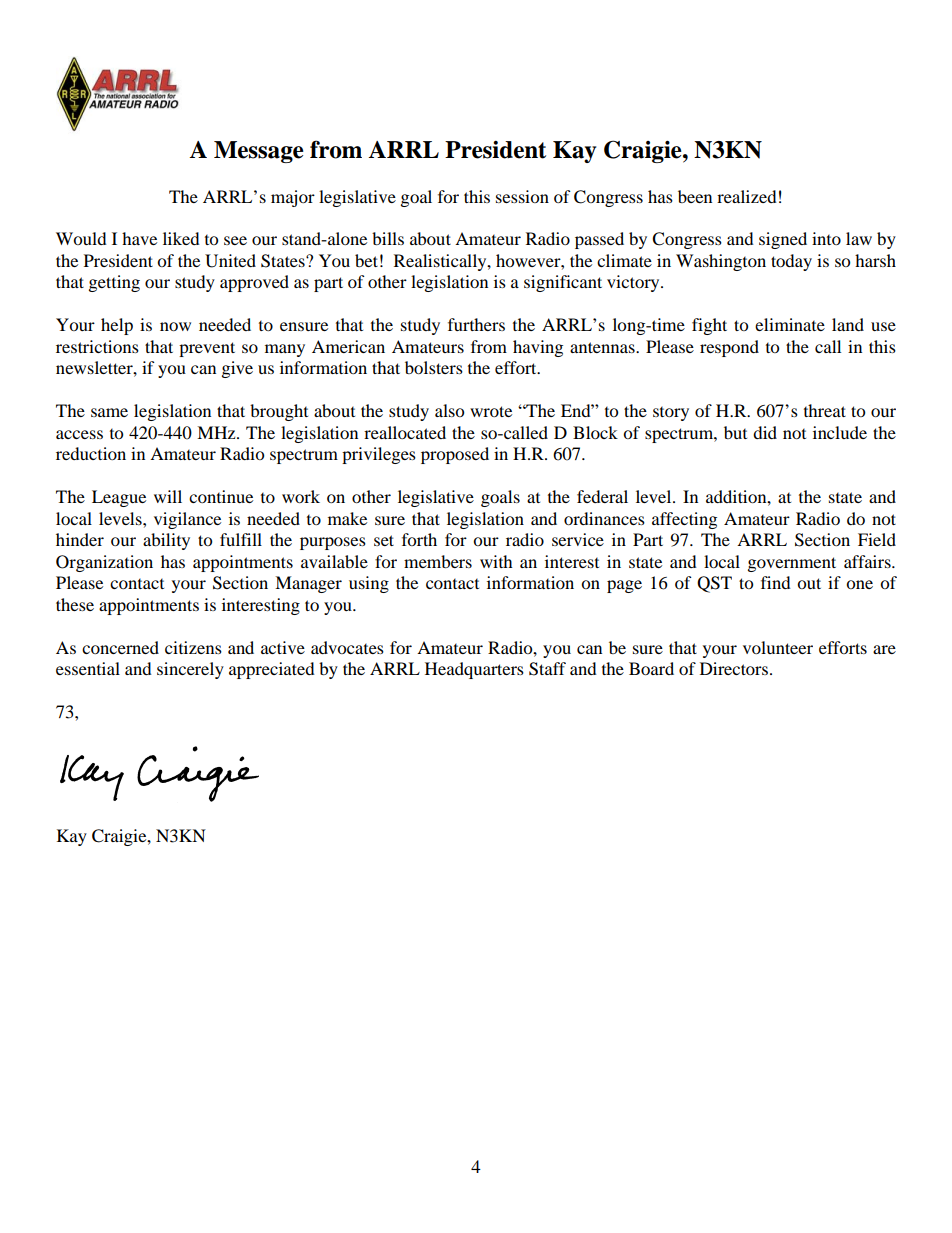  What do you see at coordinates (193, 647) in the screenshot?
I see `citizens` at bounding box center [193, 647].
